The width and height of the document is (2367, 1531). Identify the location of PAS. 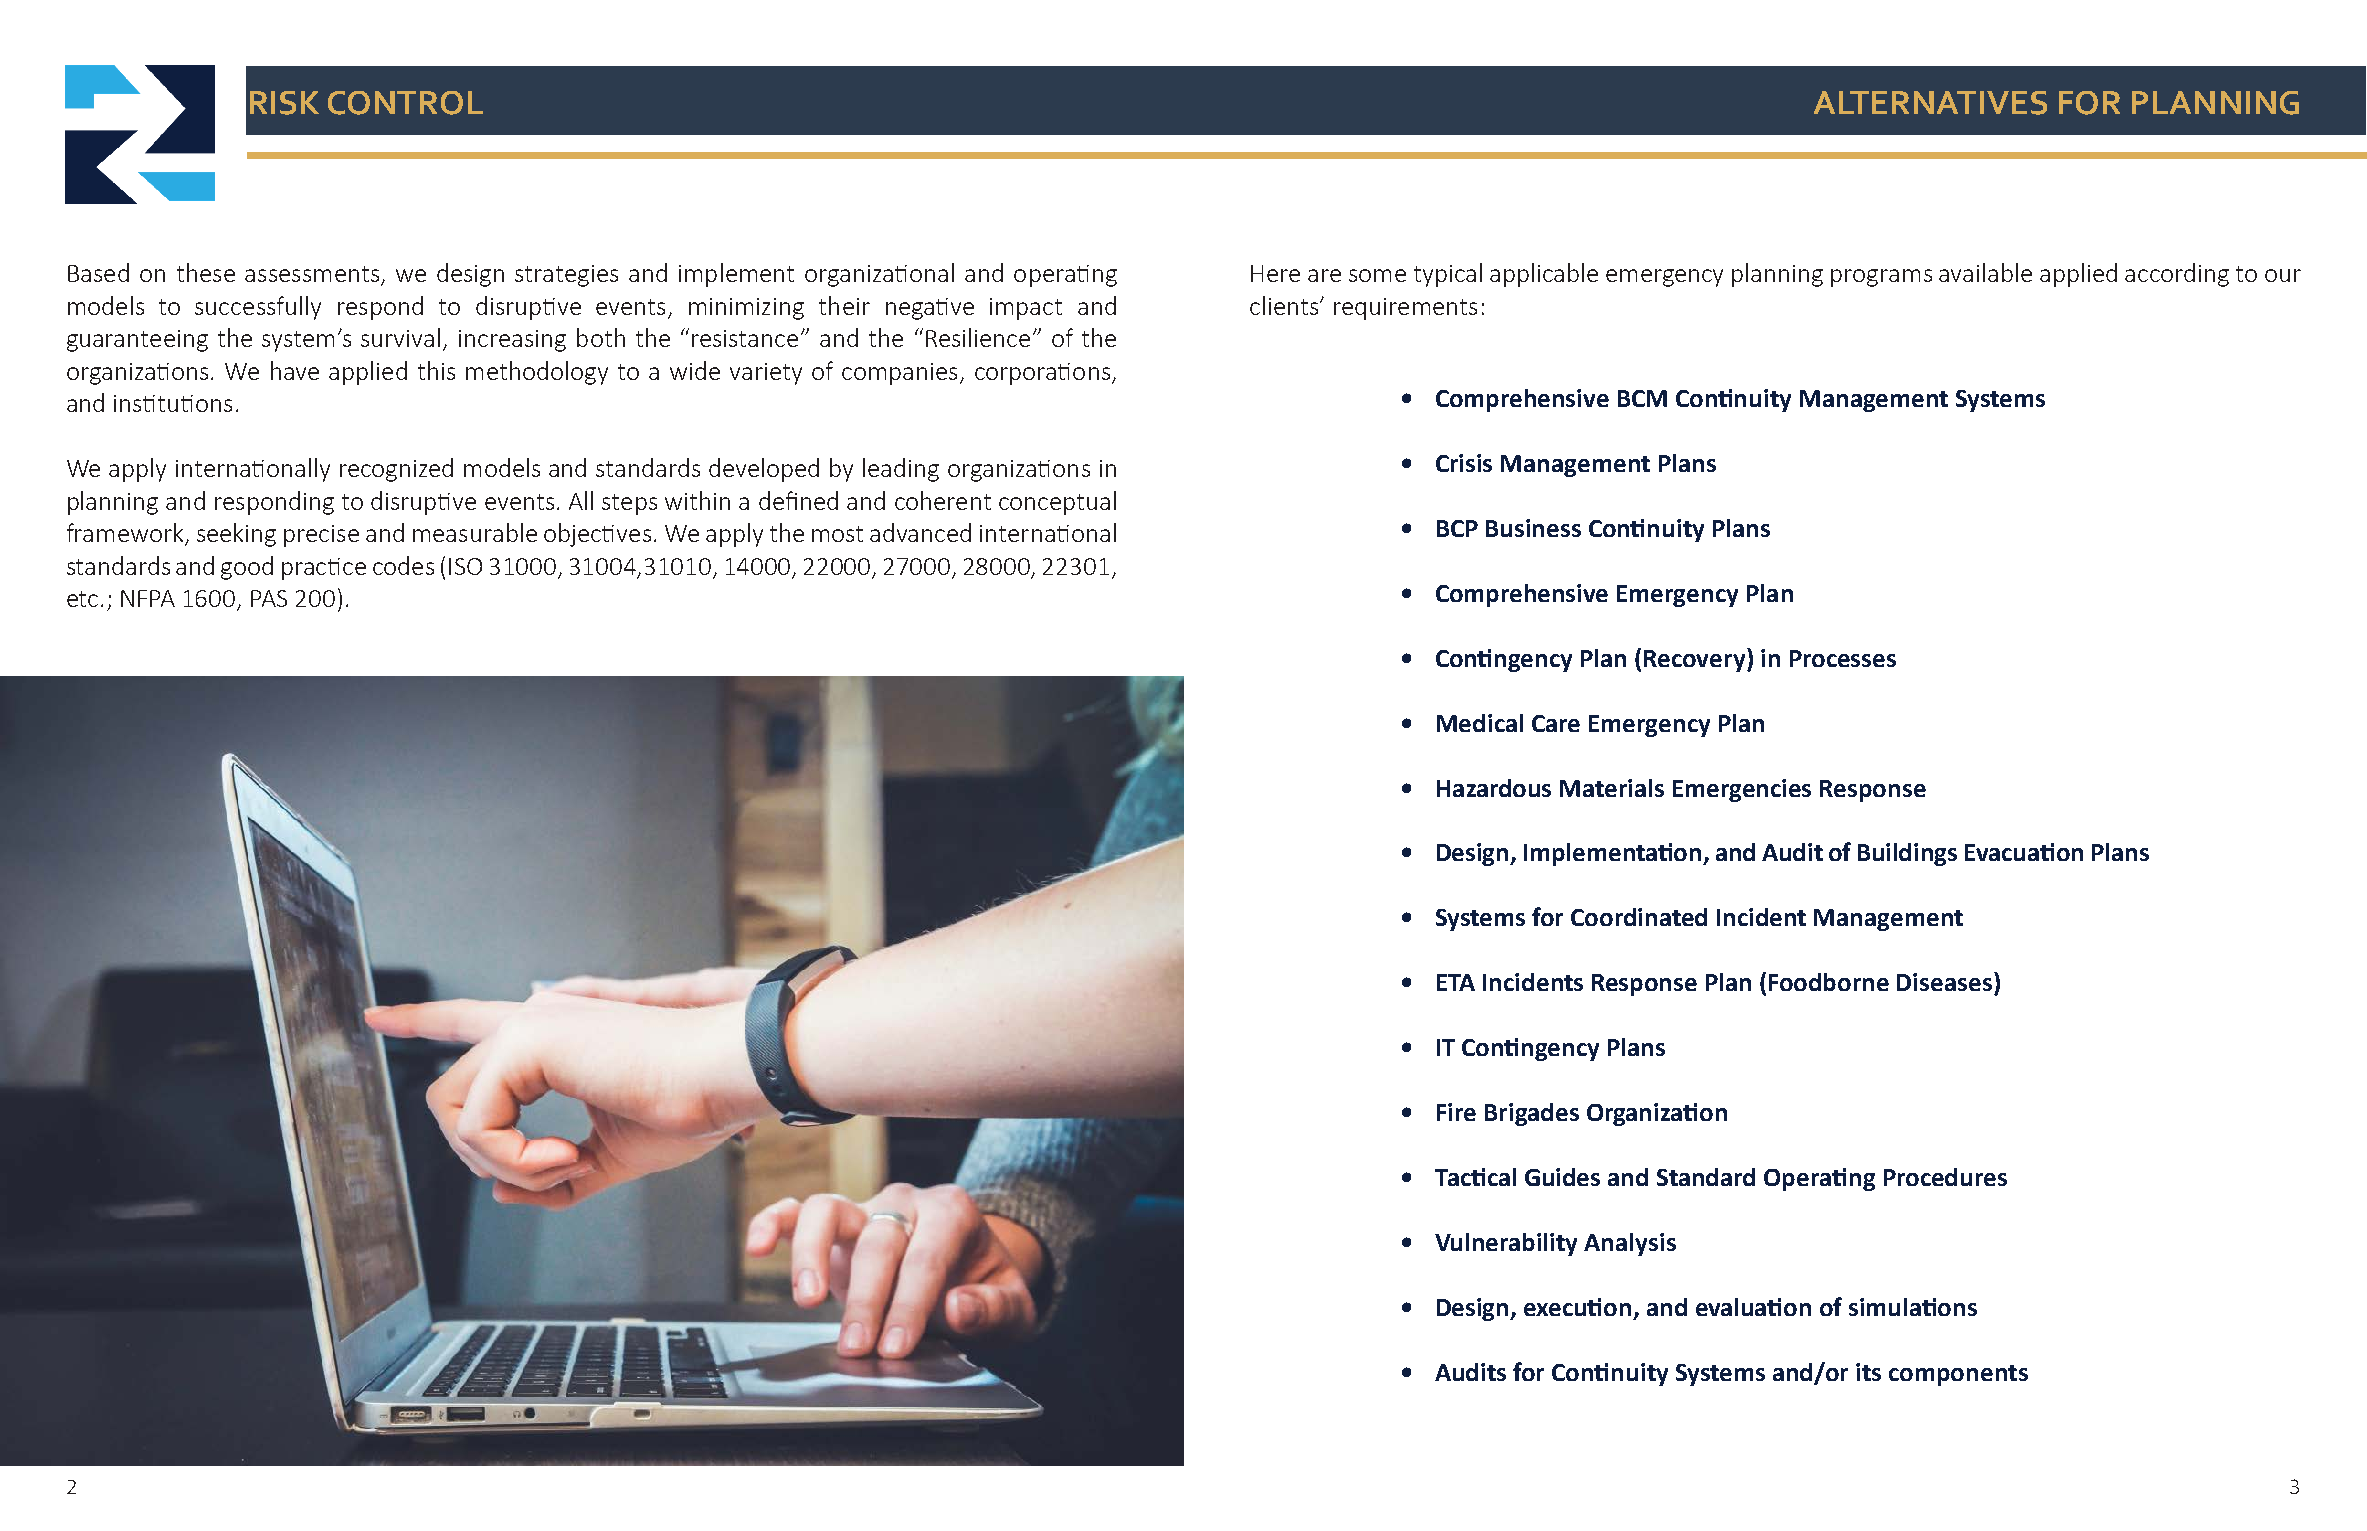
(269, 598).
